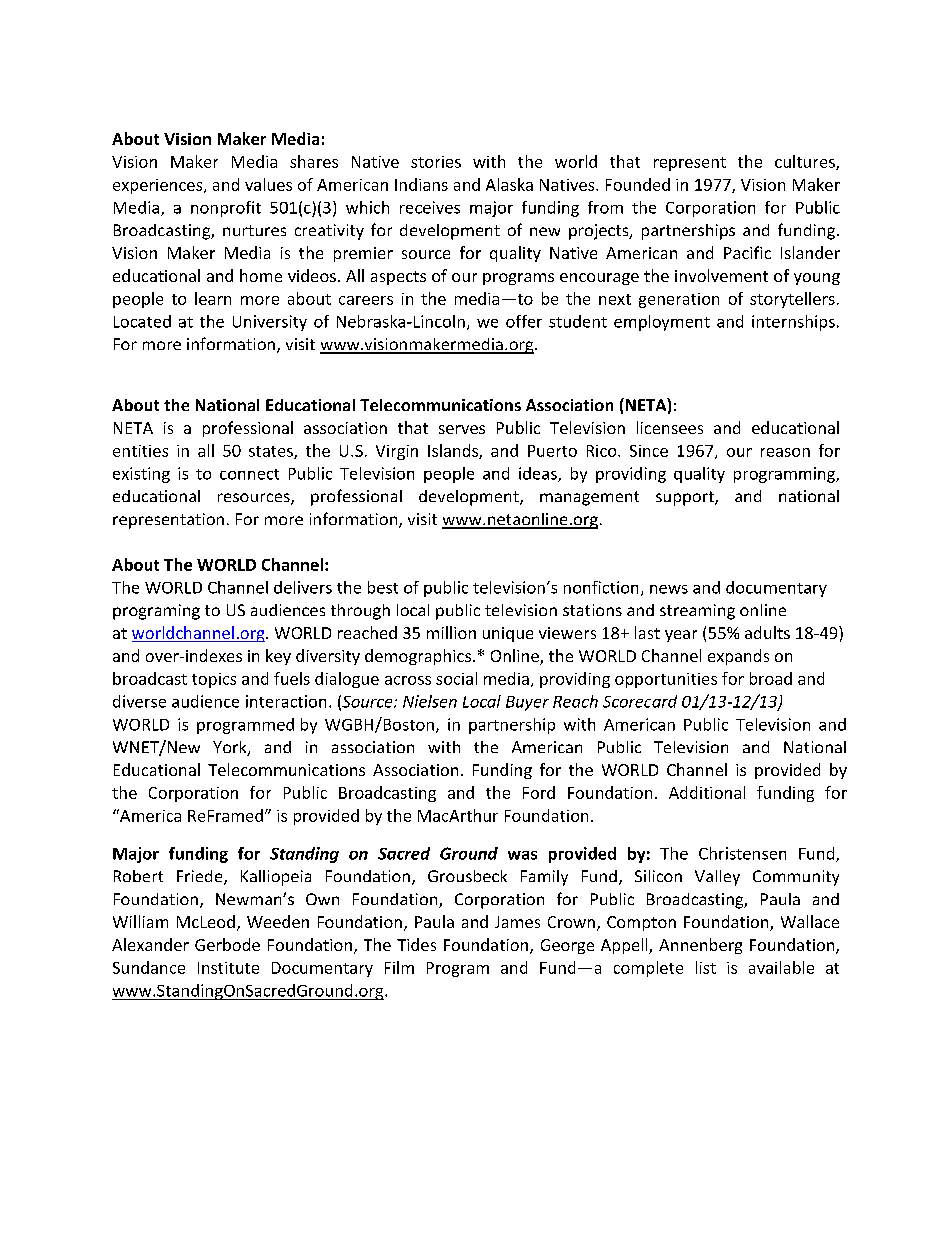  I want to click on delivers, so click(303, 587).
